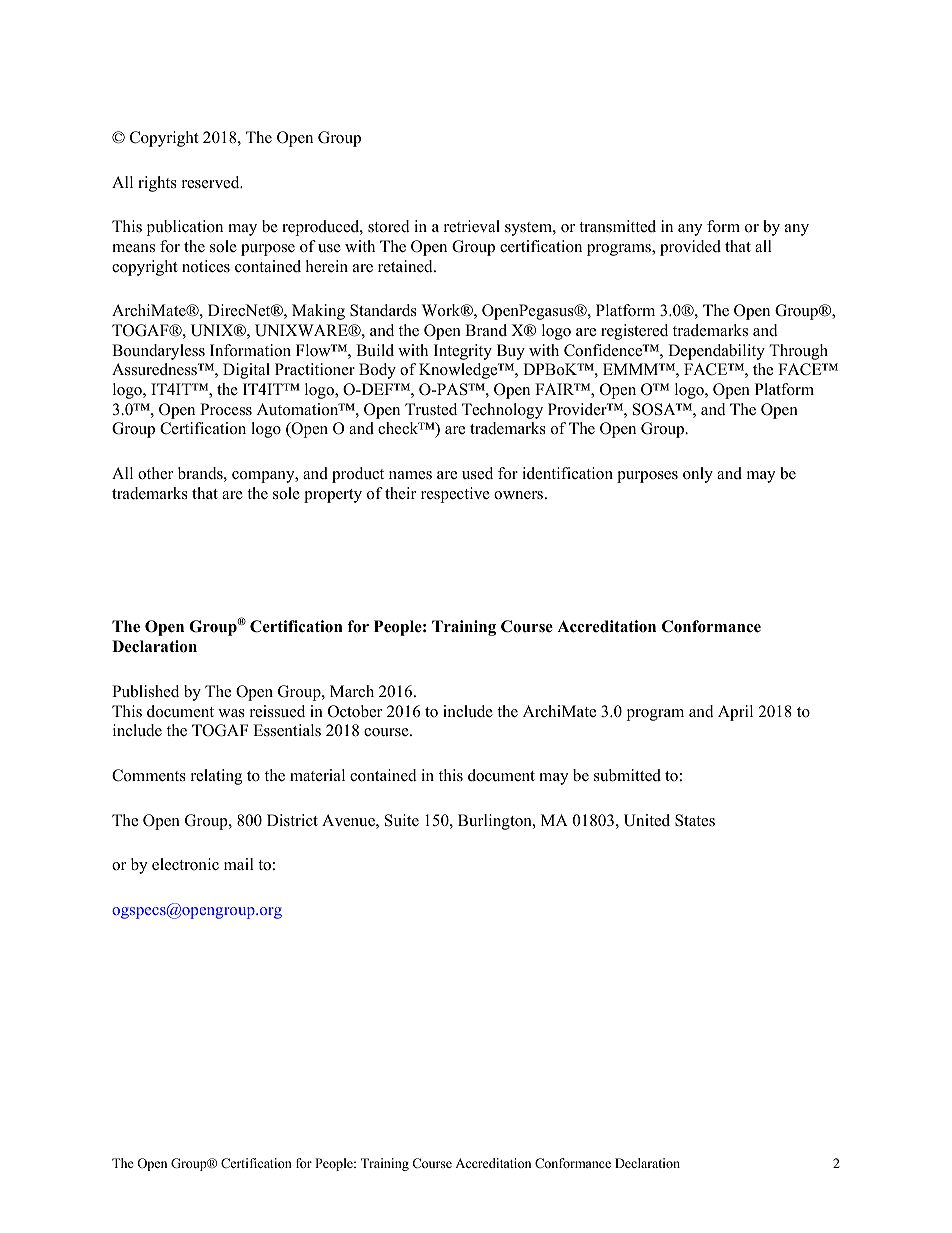 The width and height of the image is (952, 1233). I want to click on provided, so click(690, 248).
